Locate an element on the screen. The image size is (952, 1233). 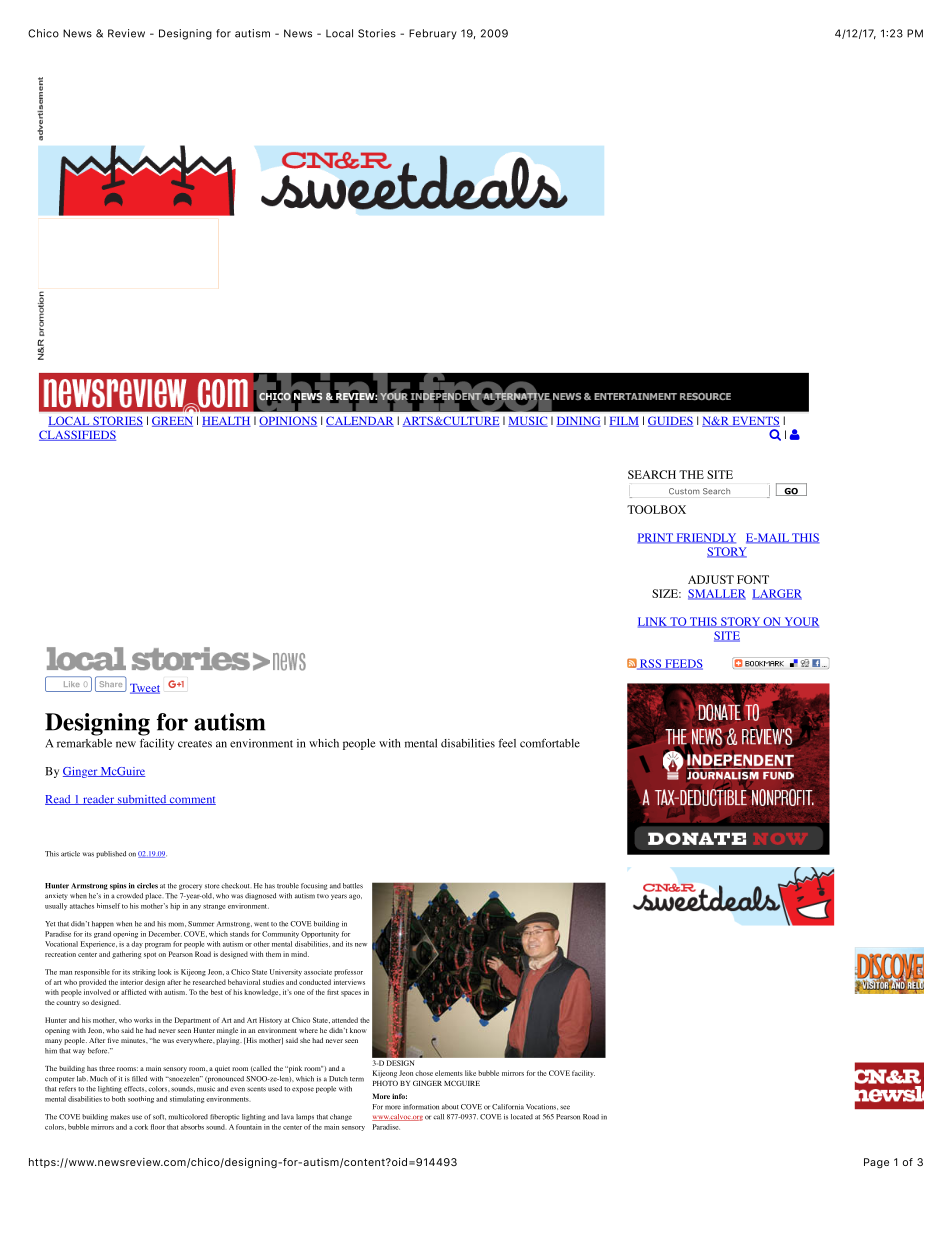
cork is located at coordinates (141, 1127).
